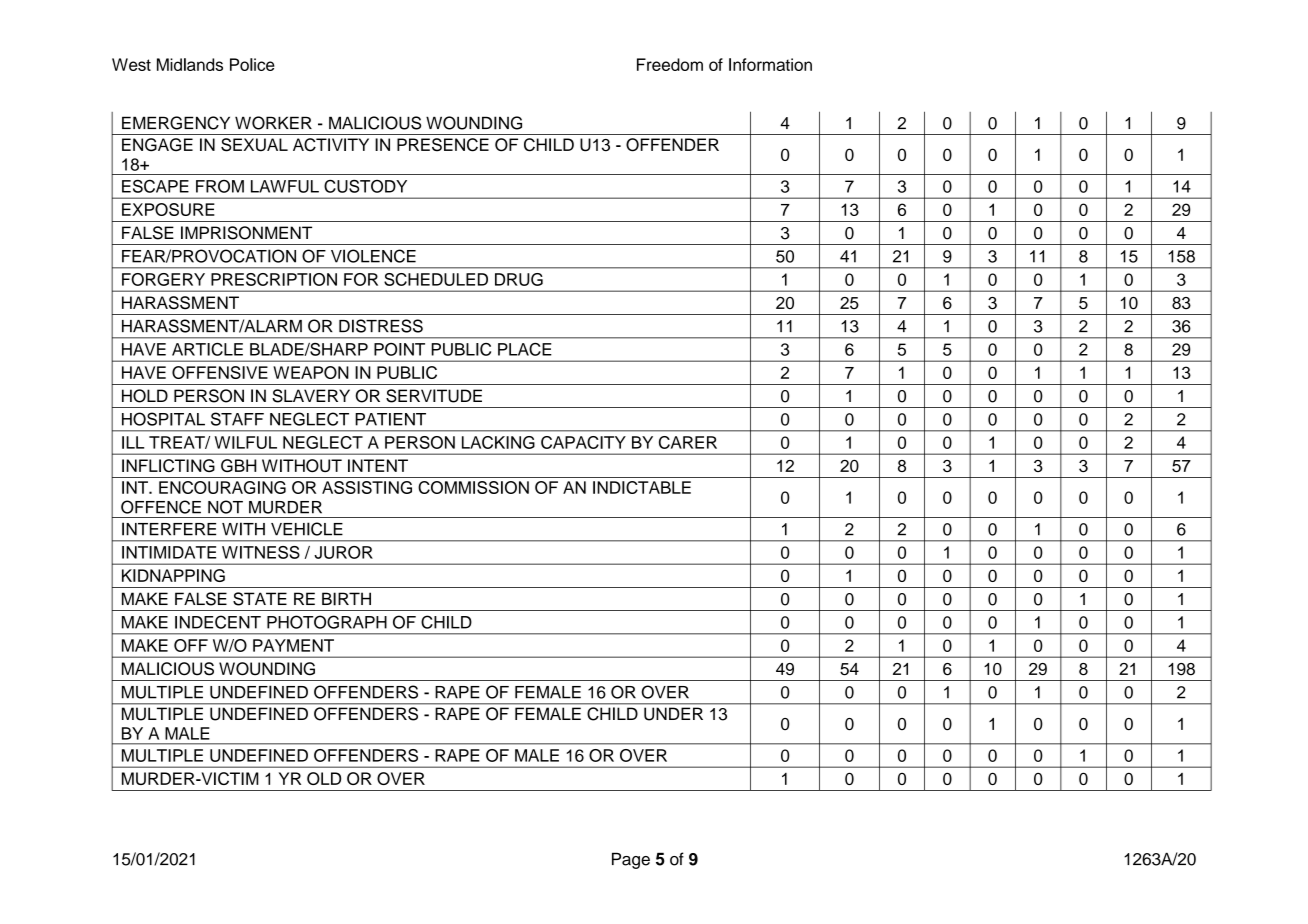  Describe the element at coordinates (434, 396) in the image. I see `SERVITUDE` at that location.
